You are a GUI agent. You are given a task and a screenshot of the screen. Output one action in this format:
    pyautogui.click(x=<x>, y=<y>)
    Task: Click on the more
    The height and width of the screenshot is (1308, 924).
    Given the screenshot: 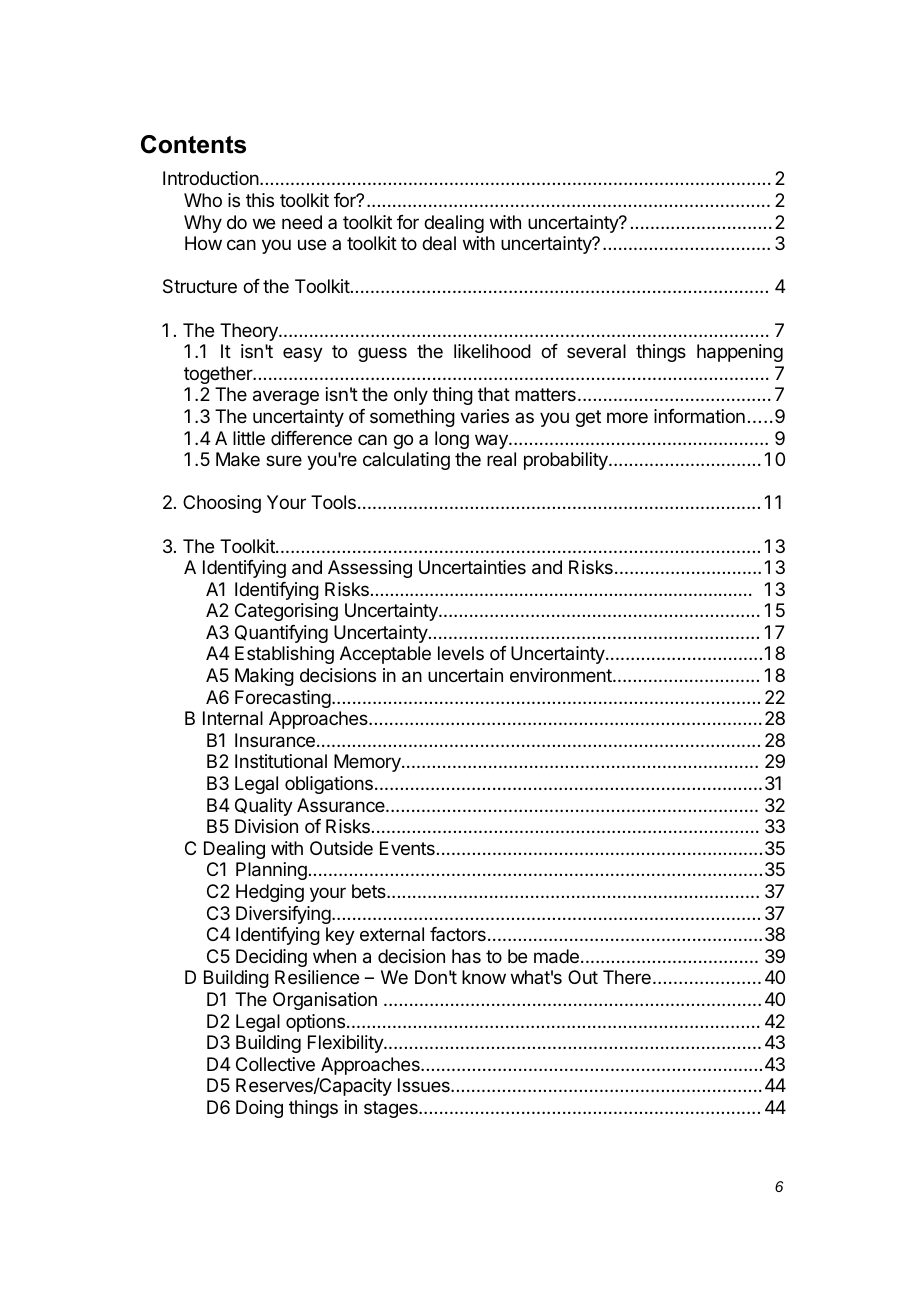 What is the action you would take?
    pyautogui.click(x=627, y=417)
